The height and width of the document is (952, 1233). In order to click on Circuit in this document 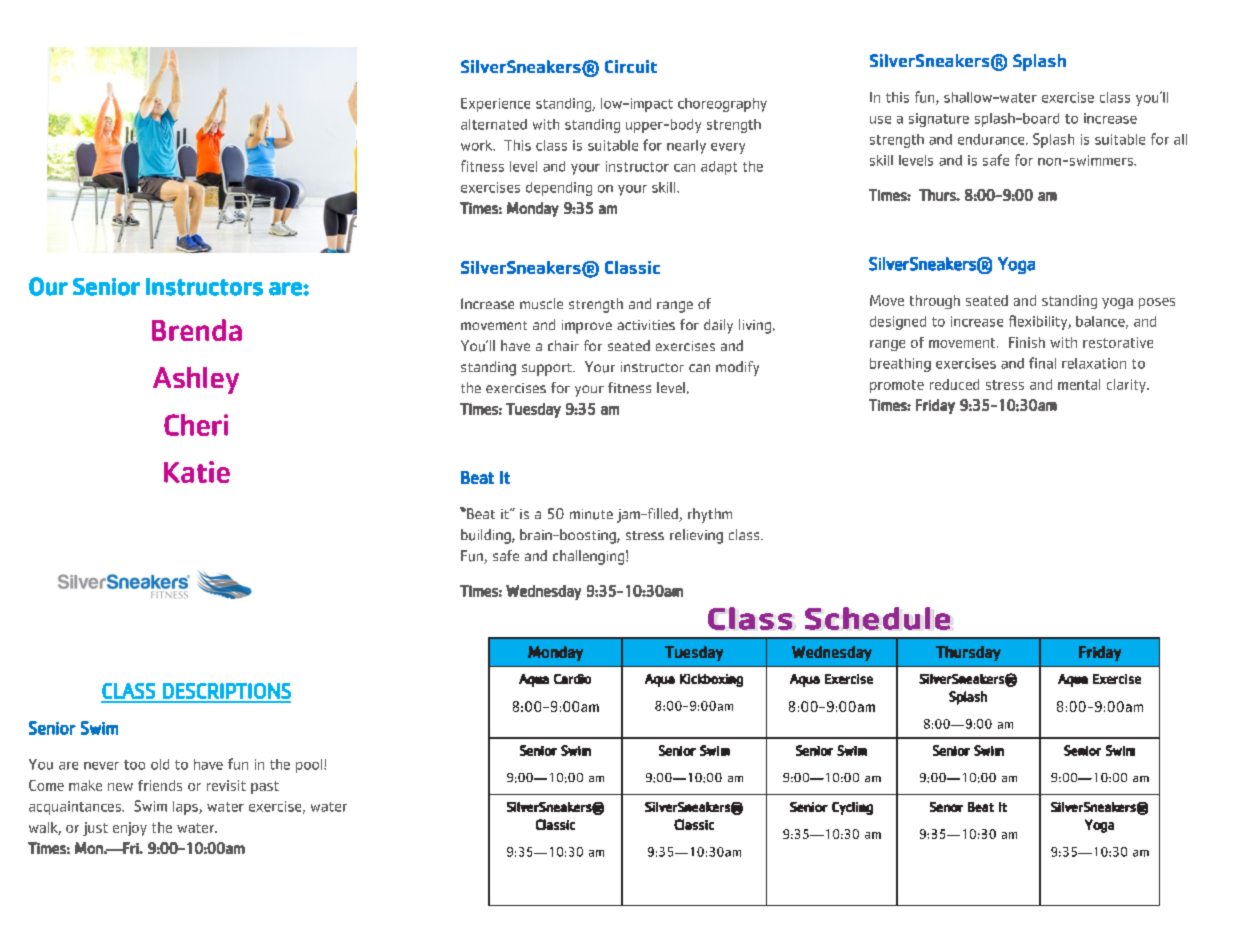, I will do `click(631, 66)`.
